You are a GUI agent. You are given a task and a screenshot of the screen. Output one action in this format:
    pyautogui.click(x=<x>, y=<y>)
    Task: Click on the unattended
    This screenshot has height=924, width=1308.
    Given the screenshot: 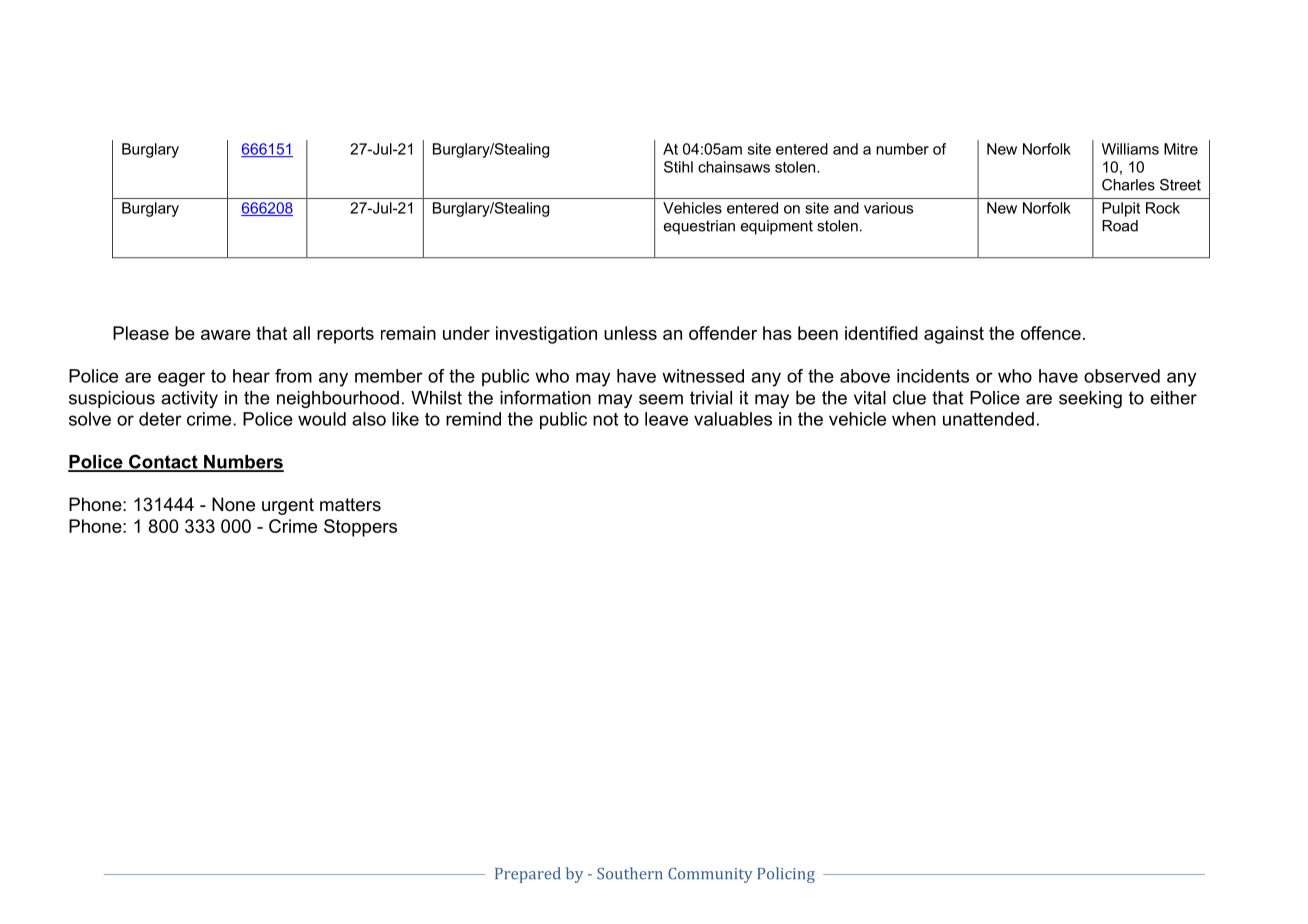 What is the action you would take?
    pyautogui.click(x=988, y=419)
